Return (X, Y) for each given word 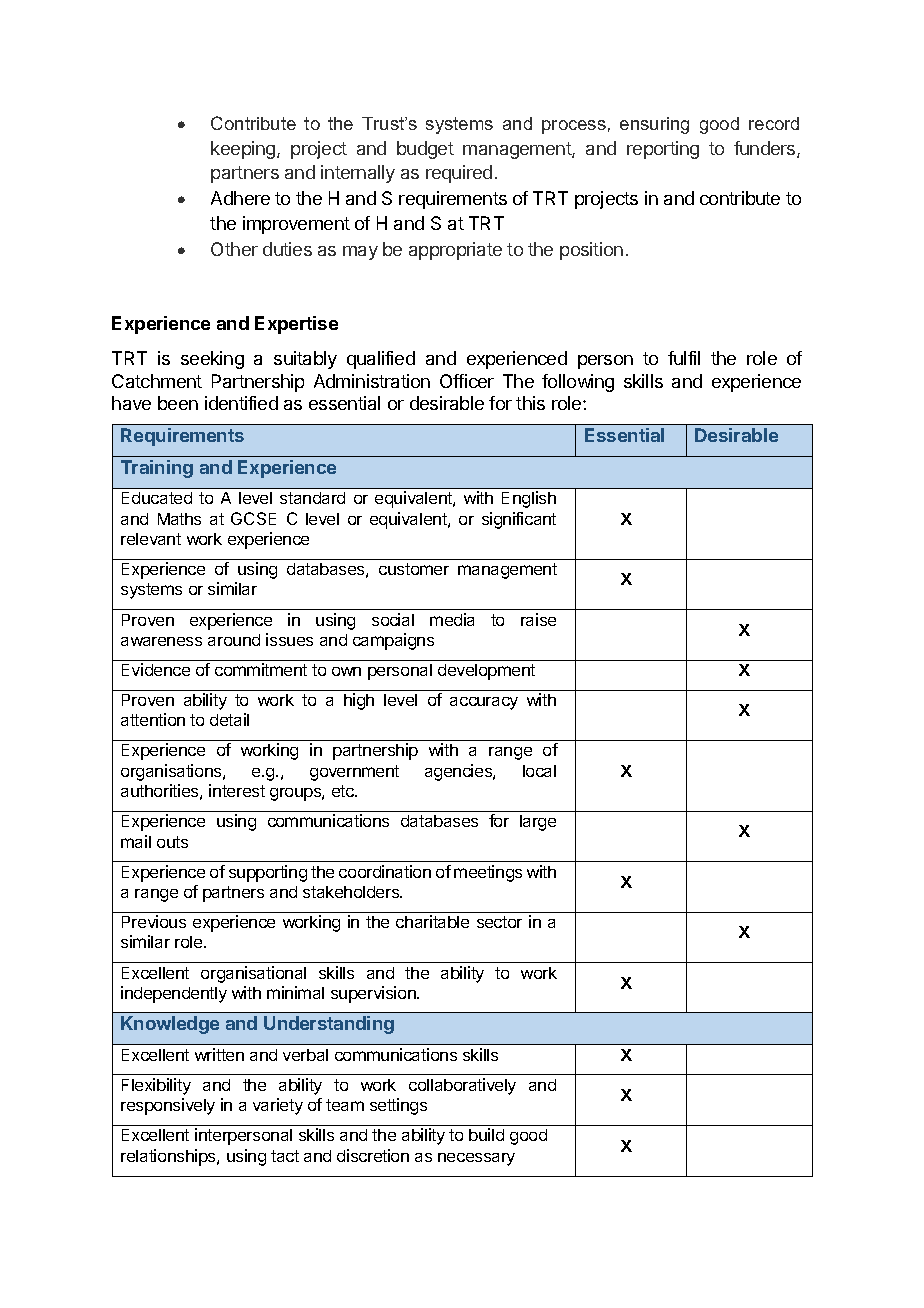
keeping (244, 150)
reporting (663, 150)
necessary (476, 1159)
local (539, 771)
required (459, 174)
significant (519, 520)
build (486, 1134)
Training (157, 469)
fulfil (684, 358)
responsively (168, 1106)
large (538, 823)
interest (237, 790)
